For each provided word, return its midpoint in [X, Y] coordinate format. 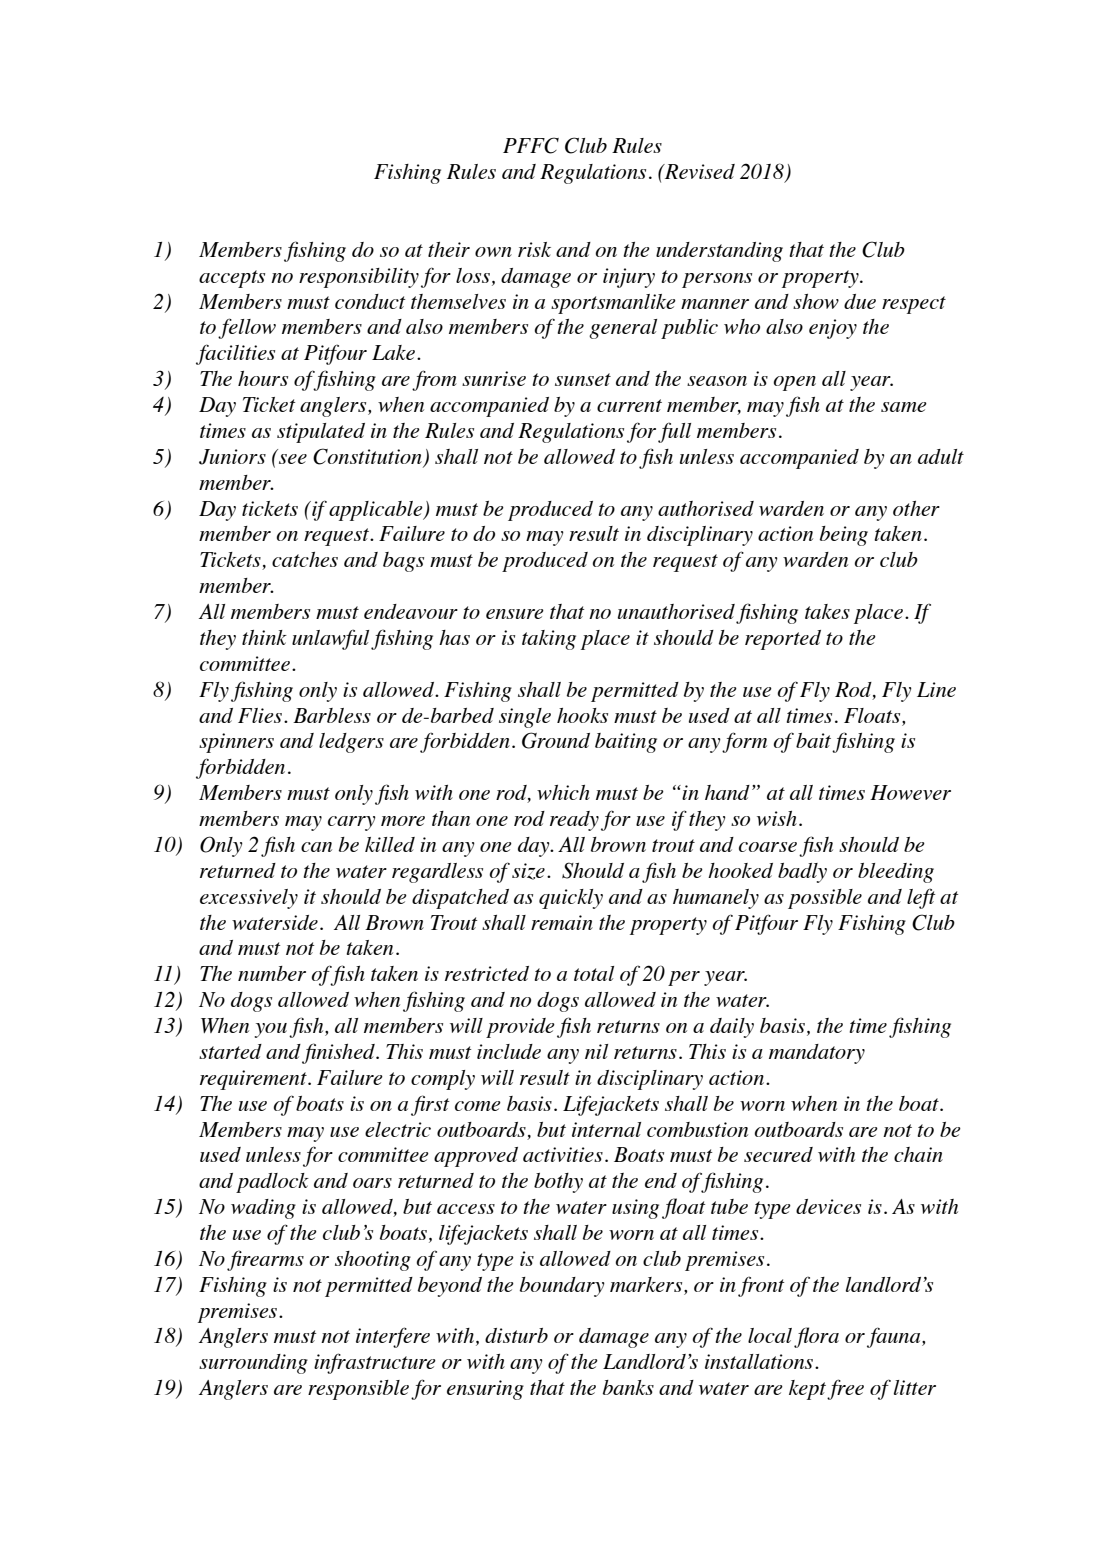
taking [549, 640]
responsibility [359, 278]
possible [825, 899]
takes [827, 611]
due [860, 301]
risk [534, 249]
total [594, 973]
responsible [358, 1390]
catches [305, 559]
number [272, 973]
